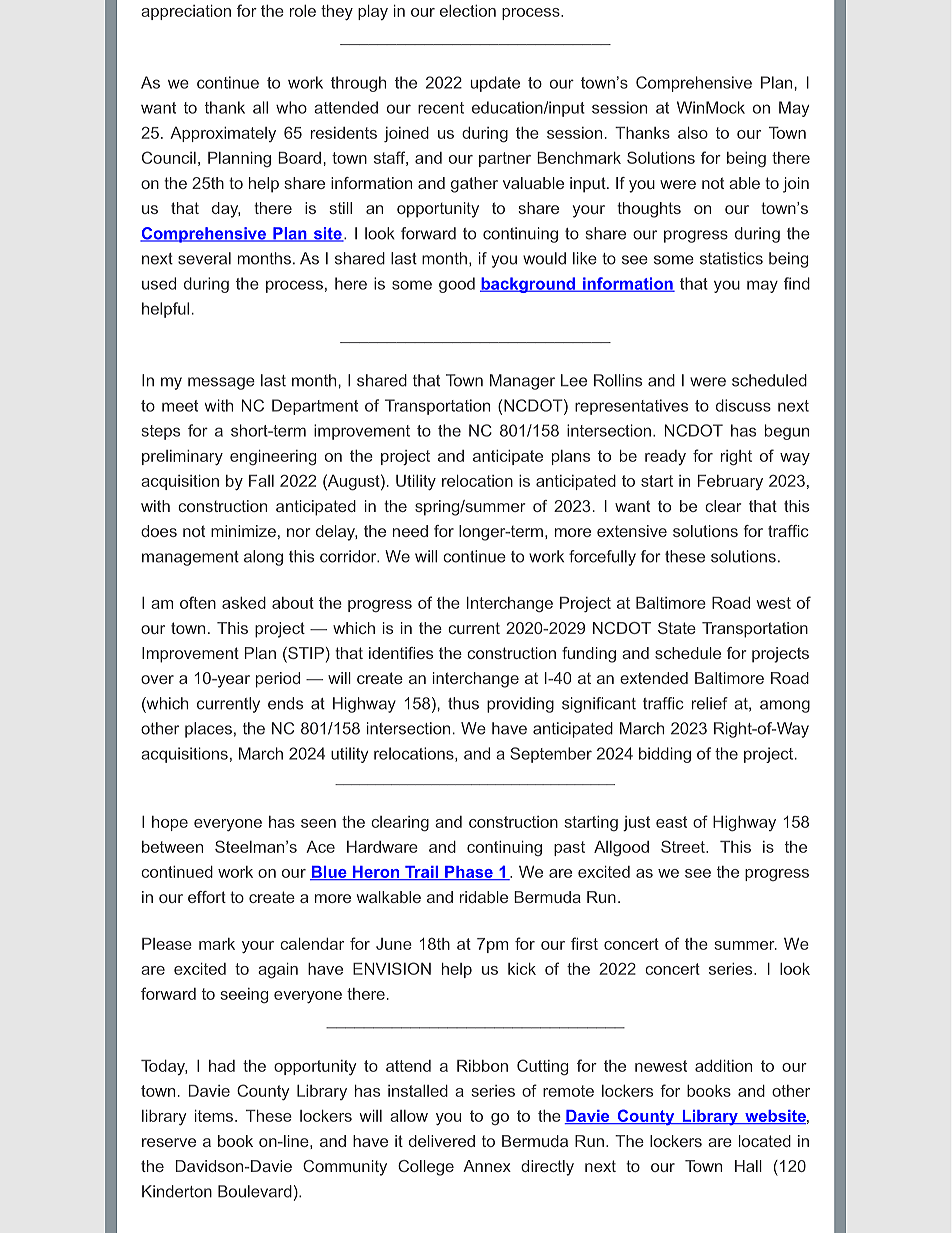 The height and width of the document is (1233, 952). What do you see at coordinates (731, 258) in the document?
I see `statistics` at bounding box center [731, 258].
